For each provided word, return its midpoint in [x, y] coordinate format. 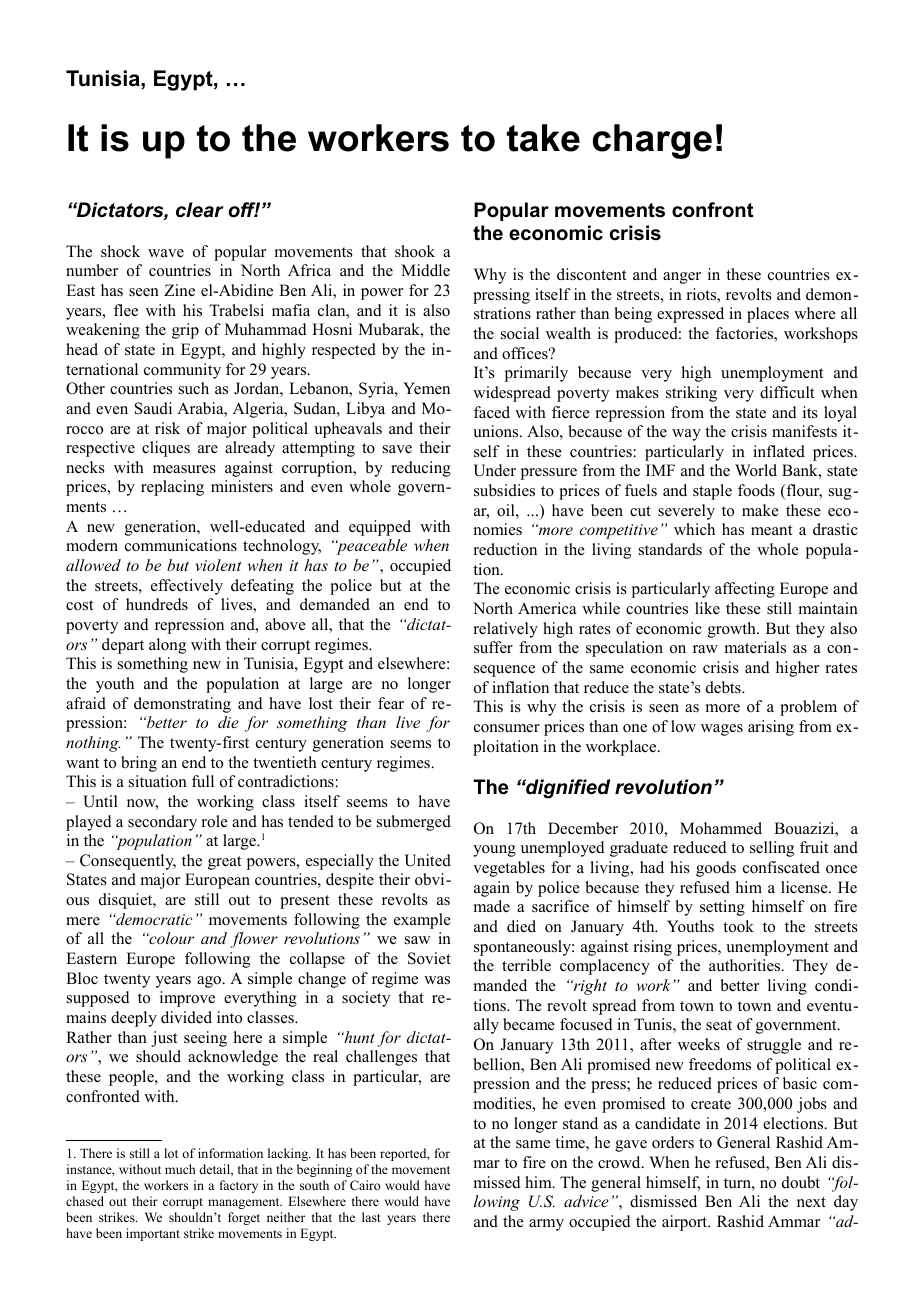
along [167, 646]
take [543, 138]
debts [724, 687]
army [546, 1225]
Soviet [429, 958]
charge [652, 141]
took [738, 926]
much [180, 1169]
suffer [493, 647]
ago [210, 982]
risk [167, 428]
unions [497, 431]
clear [200, 210]
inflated [779, 451]
